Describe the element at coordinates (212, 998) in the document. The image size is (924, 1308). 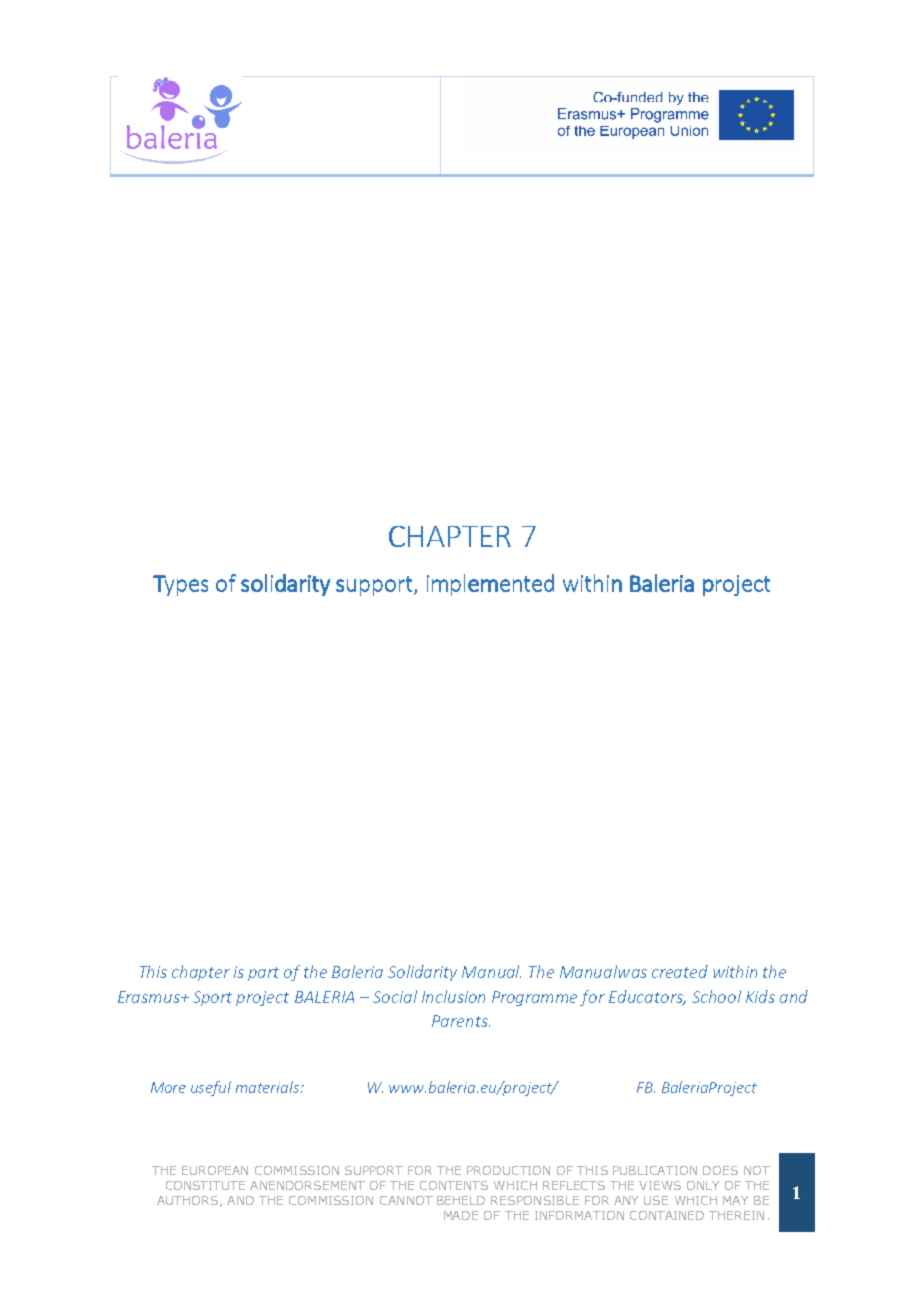
I see `Sport` at that location.
